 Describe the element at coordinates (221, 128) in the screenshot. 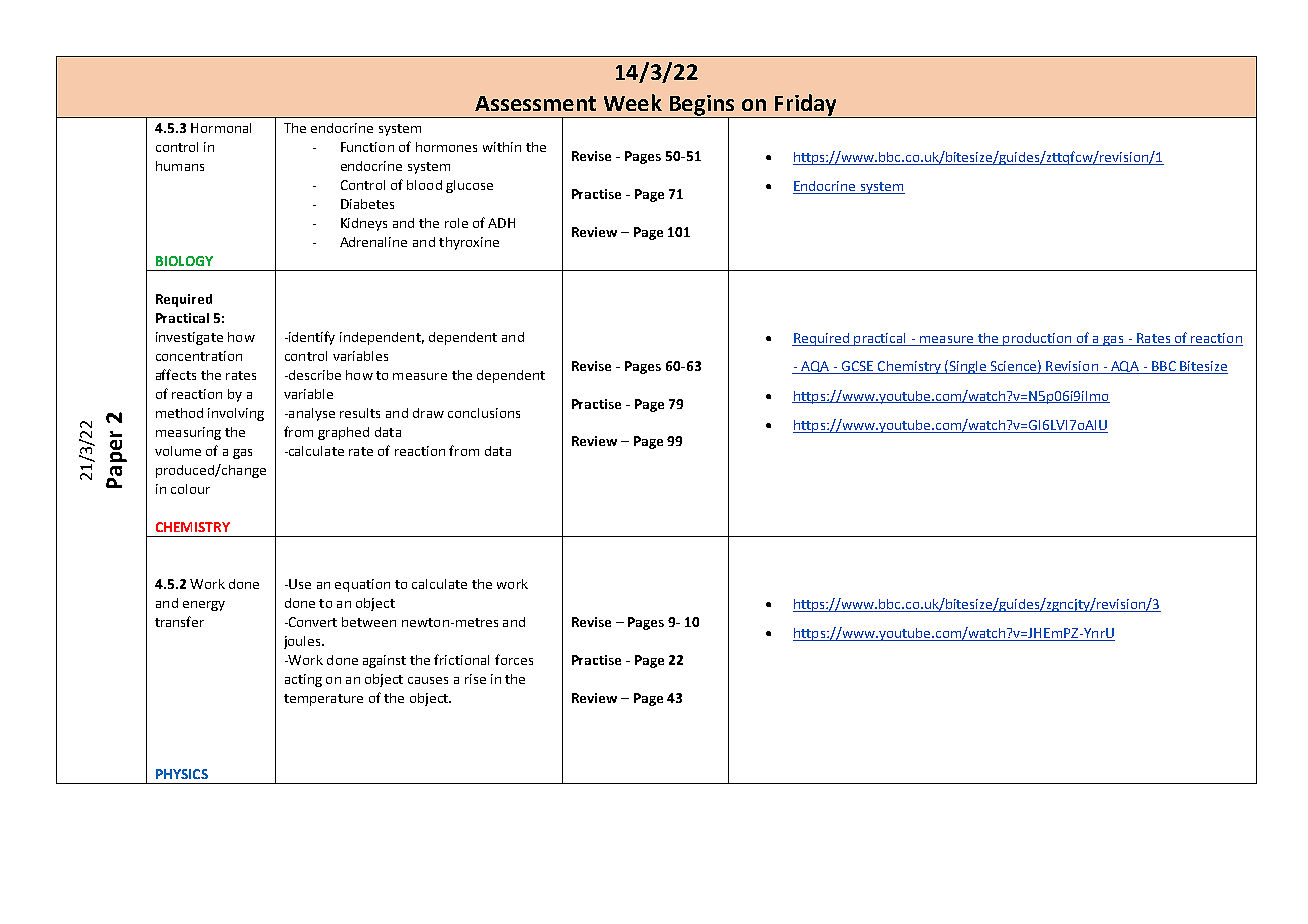

I see `Hormonal` at that location.
